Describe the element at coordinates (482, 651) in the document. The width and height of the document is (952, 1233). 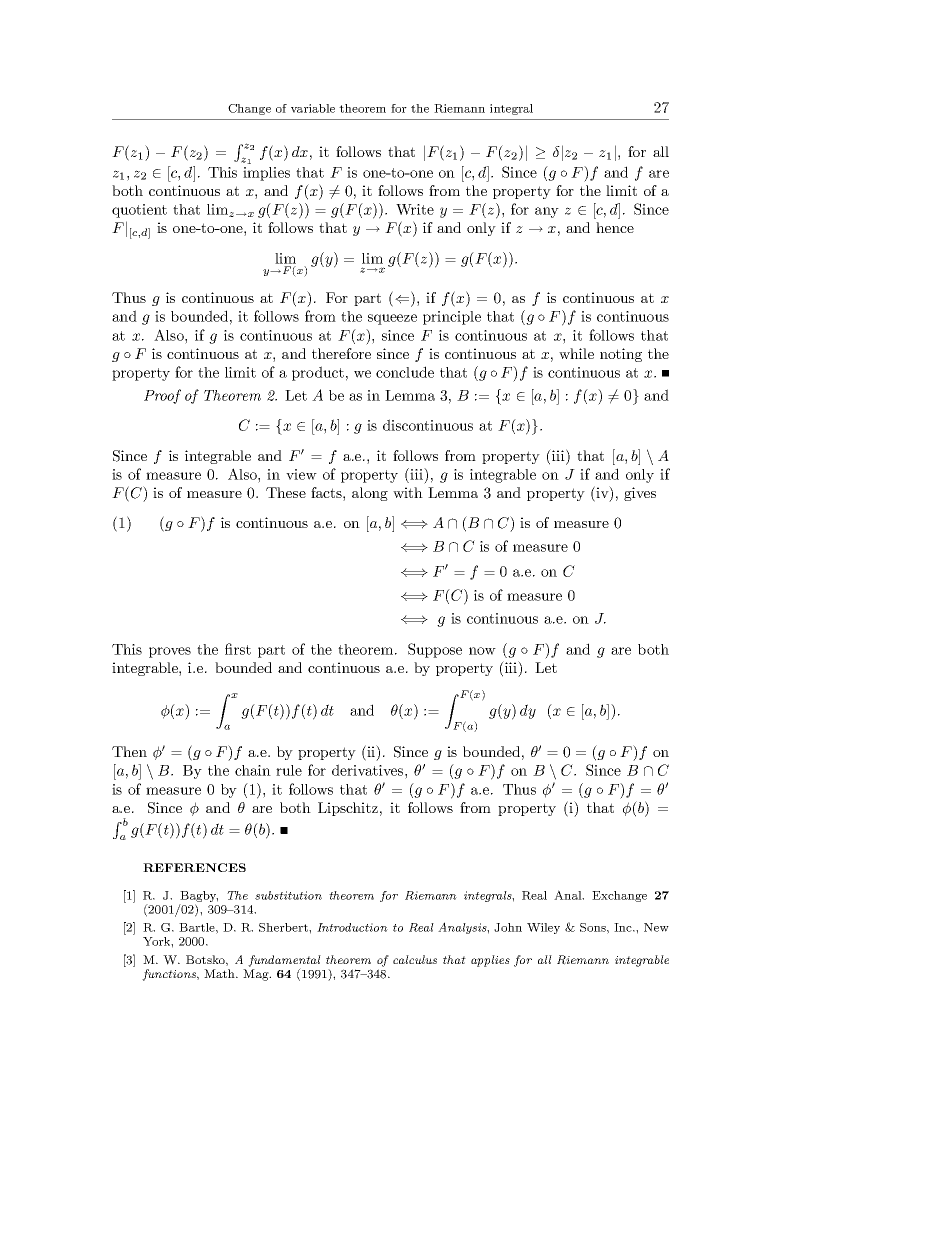
I see `now` at that location.
